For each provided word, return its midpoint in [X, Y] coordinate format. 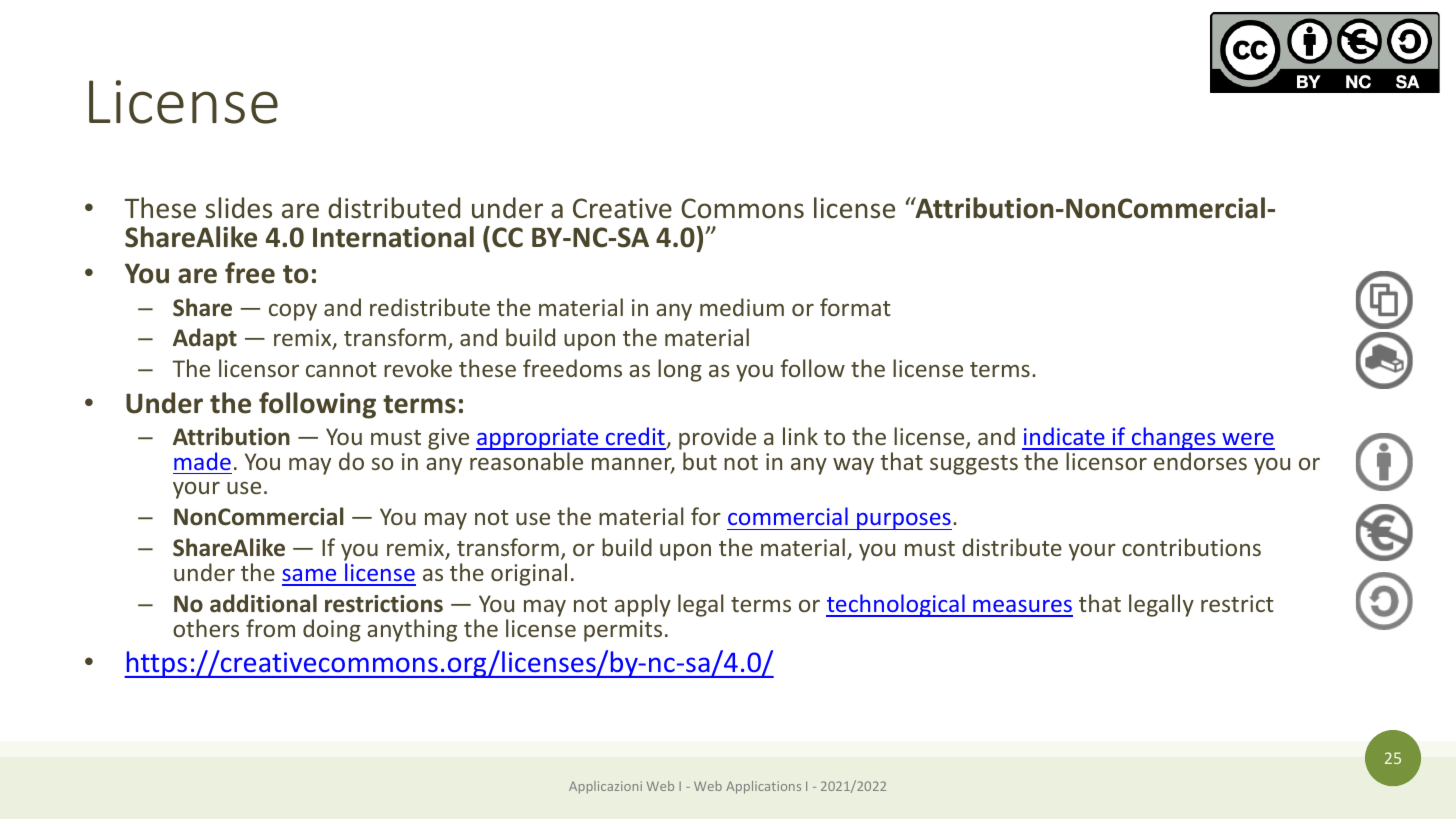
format [855, 307]
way [853, 466]
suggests [974, 465]
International [393, 237]
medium [742, 307]
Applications [763, 787]
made [202, 461]
